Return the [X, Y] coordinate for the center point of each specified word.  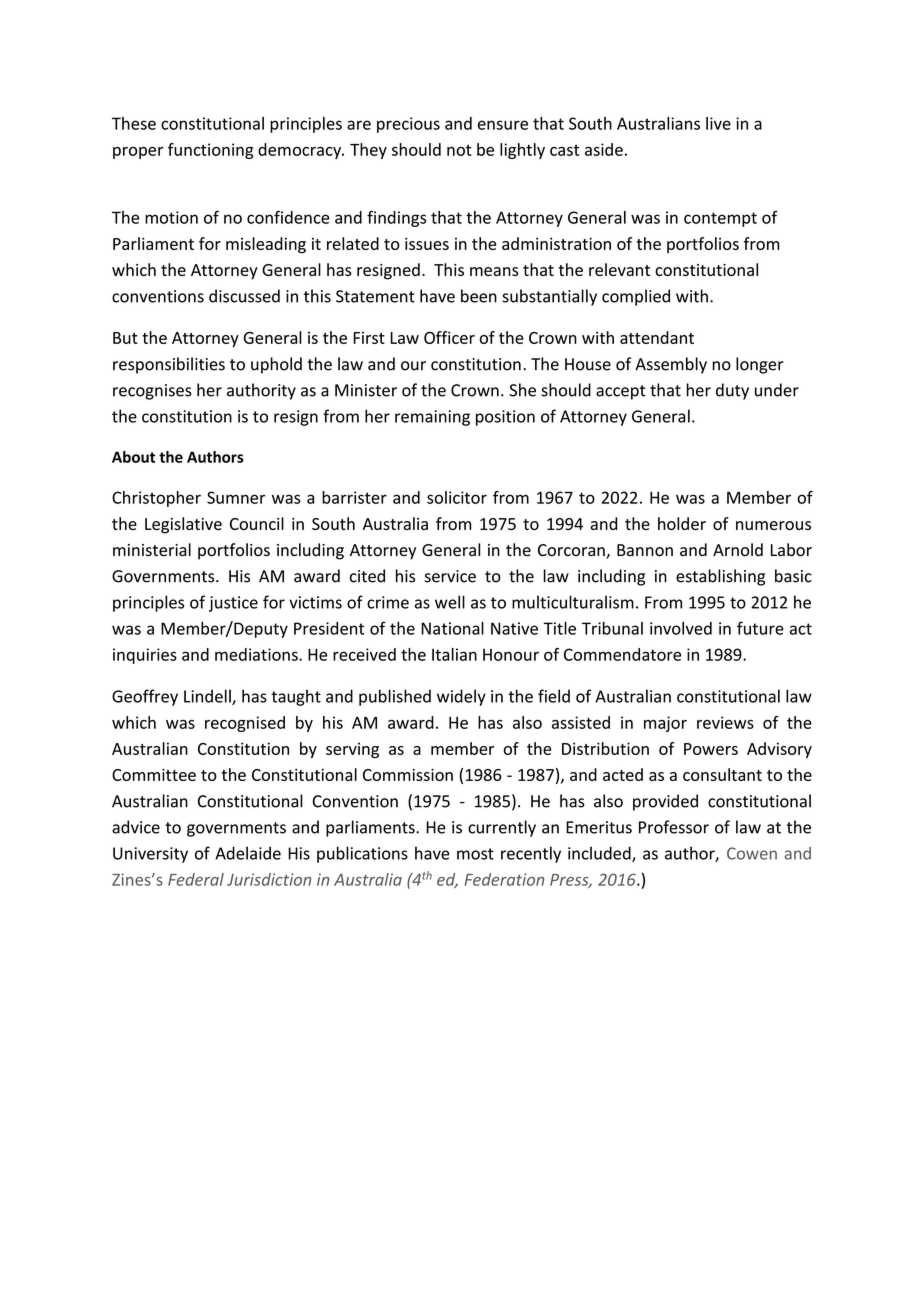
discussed [244, 296]
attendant [657, 337]
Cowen [752, 853]
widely [461, 697]
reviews [725, 722]
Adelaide [248, 853]
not [459, 150]
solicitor [457, 497]
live [718, 123]
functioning [211, 151]
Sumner [236, 497]
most [475, 854]
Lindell [208, 697]
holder [682, 523]
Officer [449, 337]
